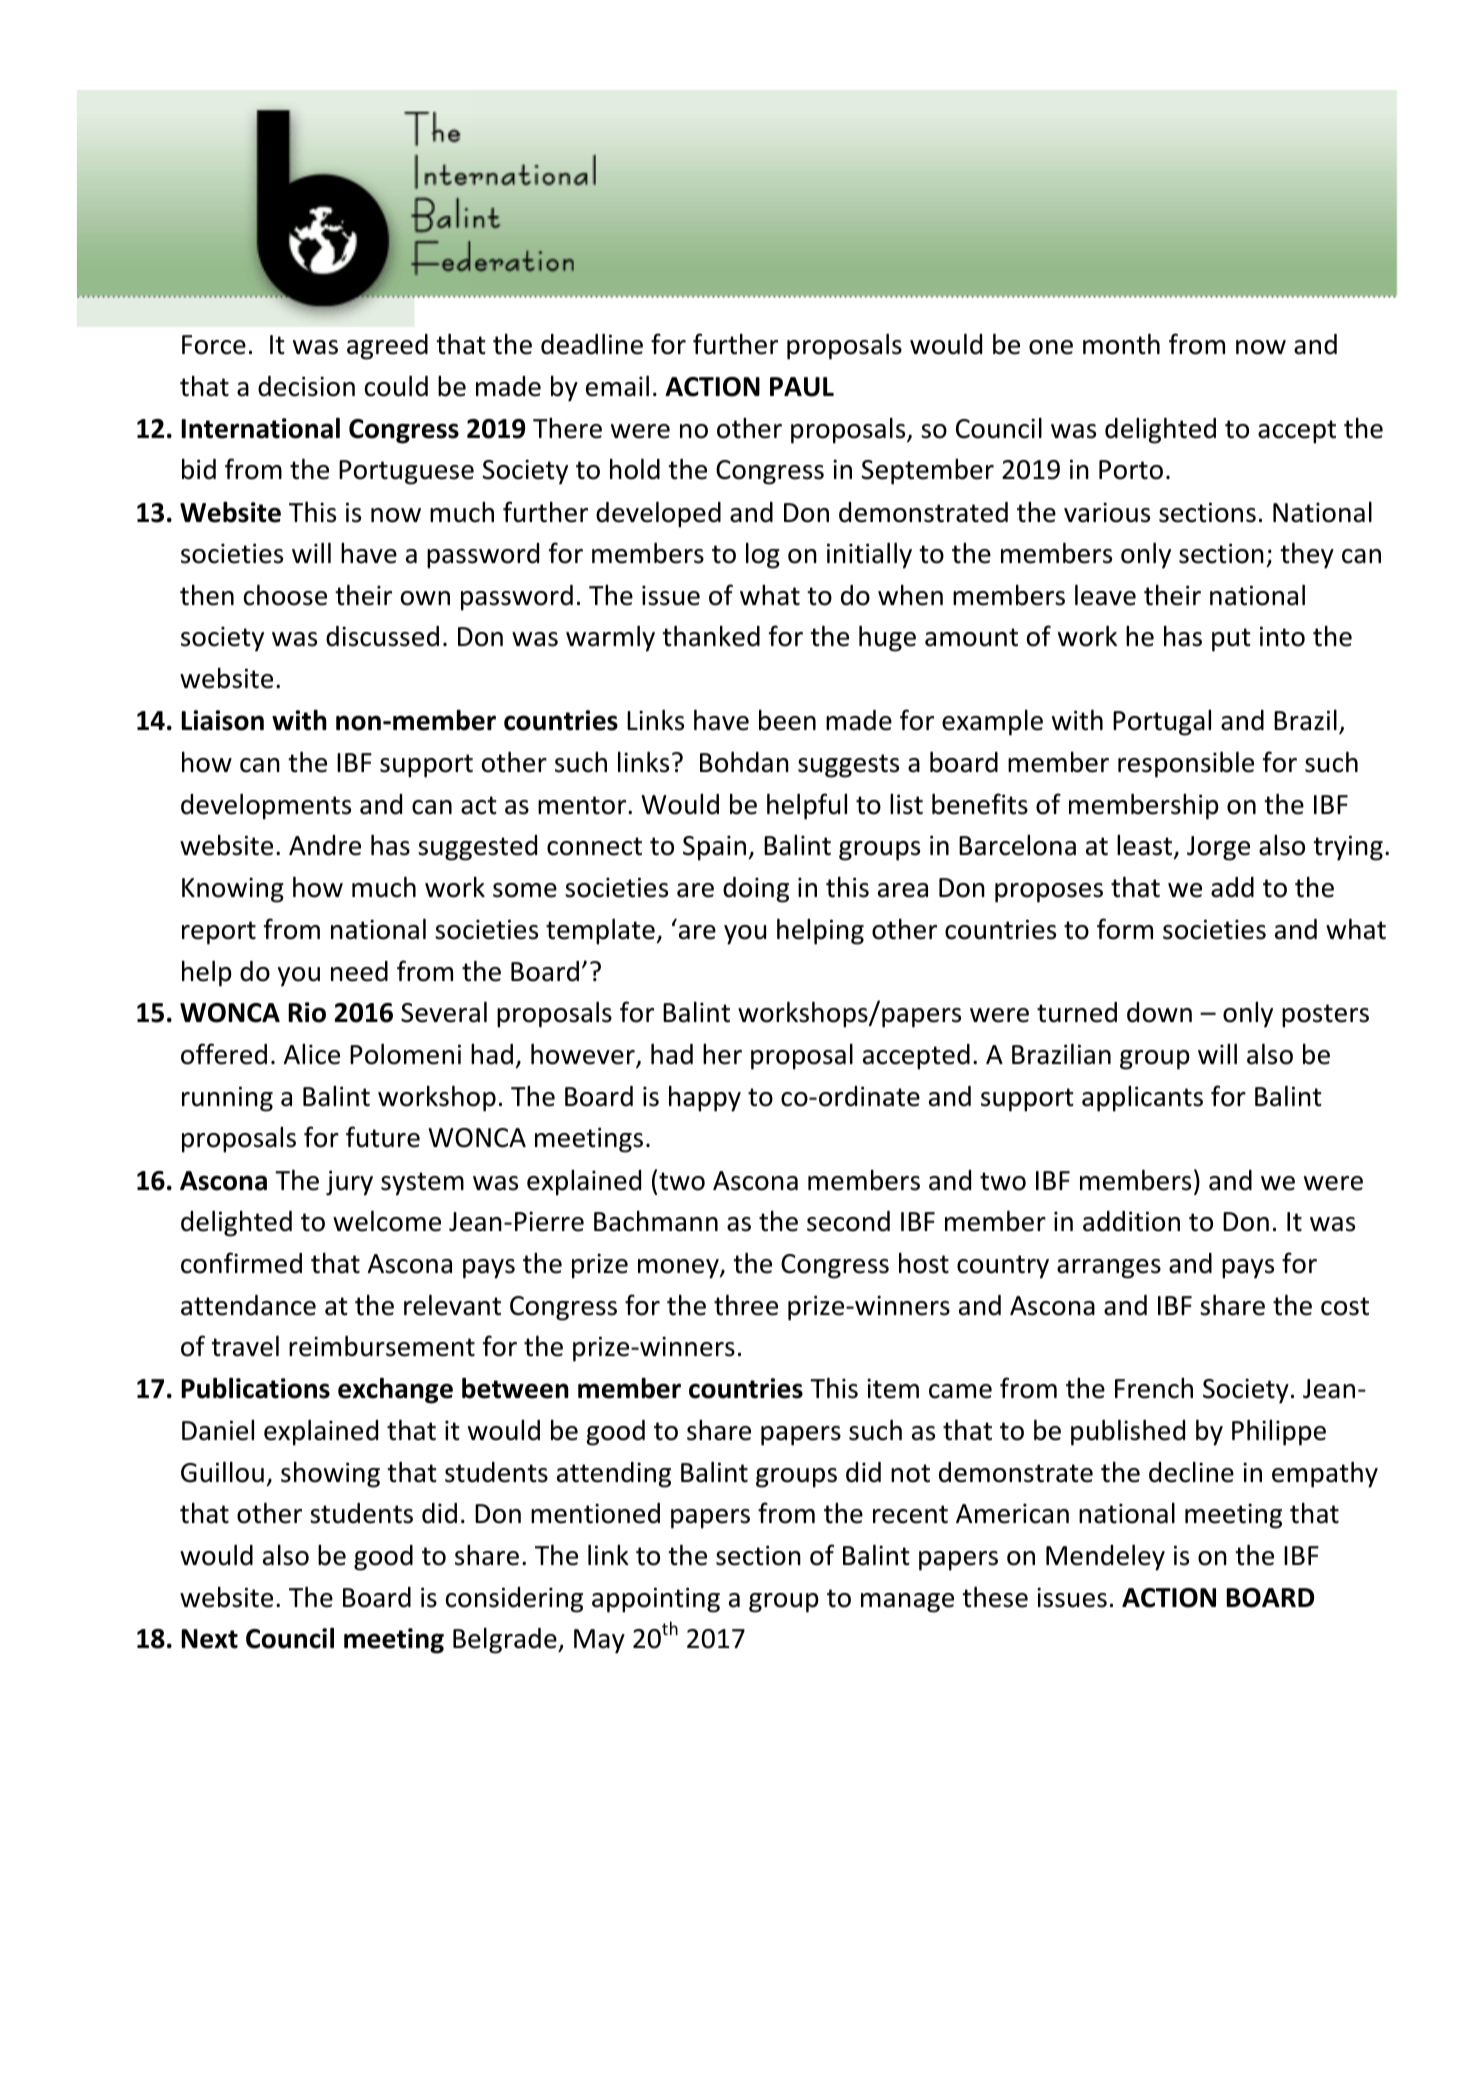  I want to click on been, so click(787, 720).
